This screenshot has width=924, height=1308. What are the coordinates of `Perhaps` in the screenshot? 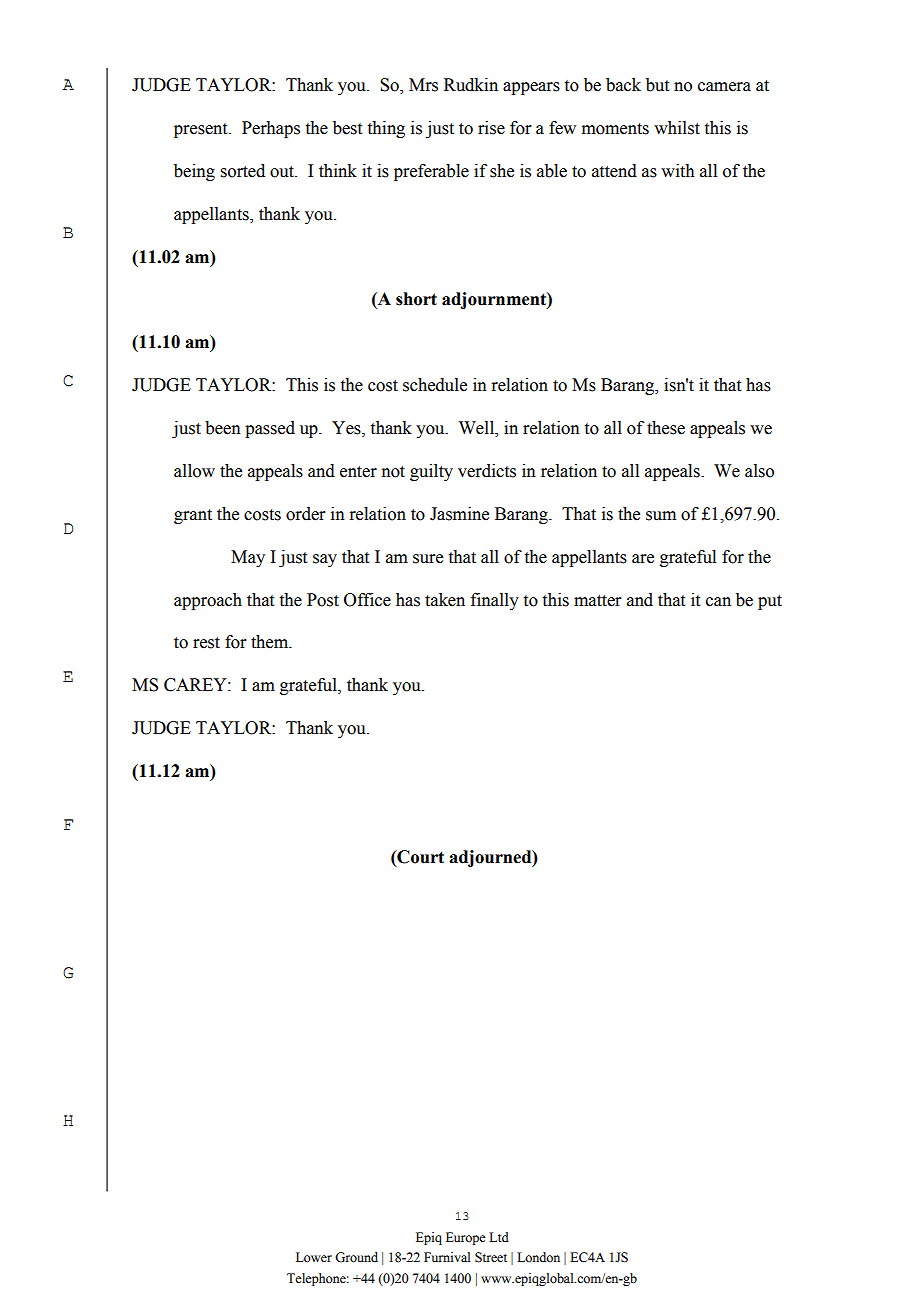 It's located at (271, 129).
